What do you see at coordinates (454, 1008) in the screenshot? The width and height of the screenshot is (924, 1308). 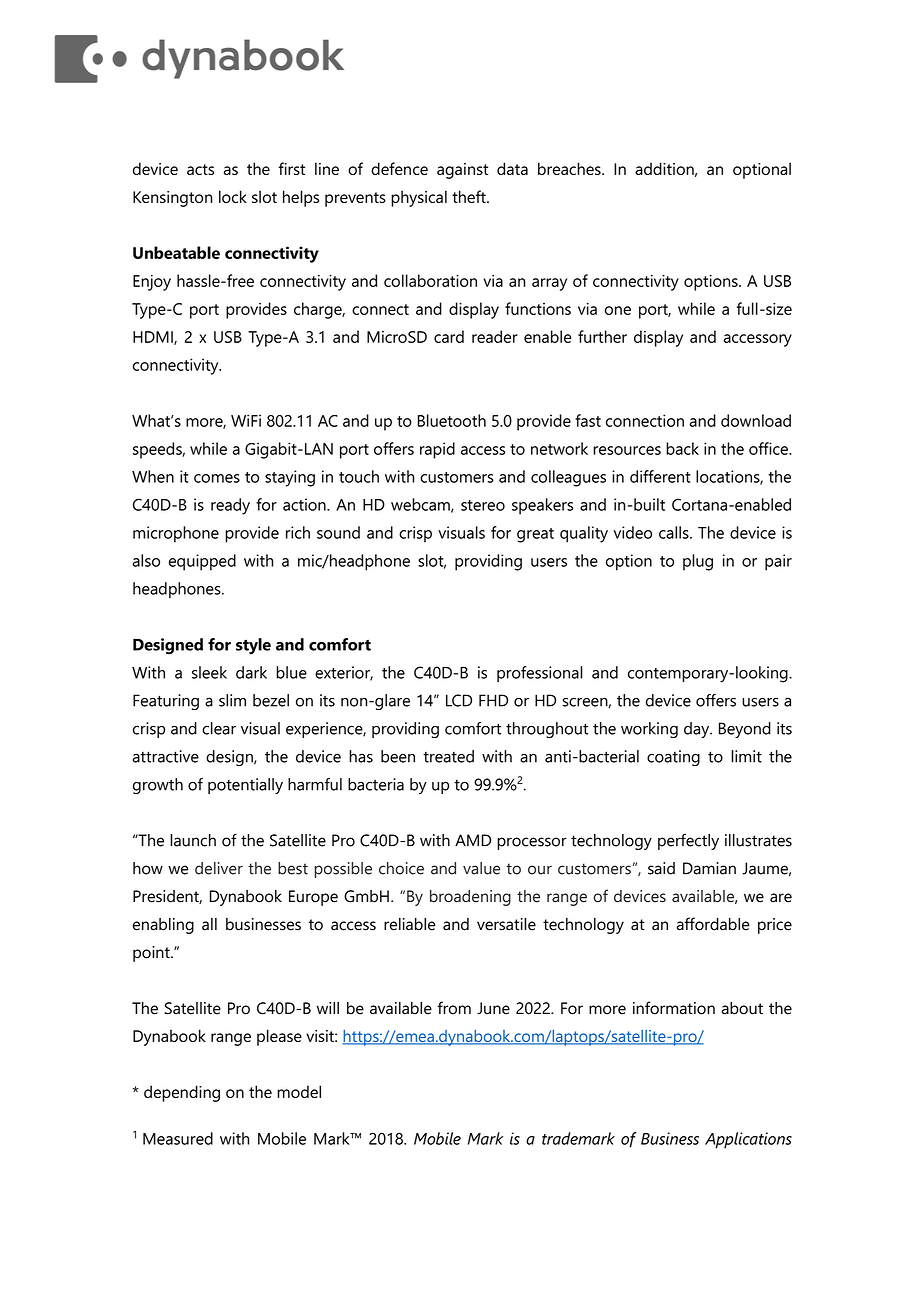 I see `from` at bounding box center [454, 1008].
